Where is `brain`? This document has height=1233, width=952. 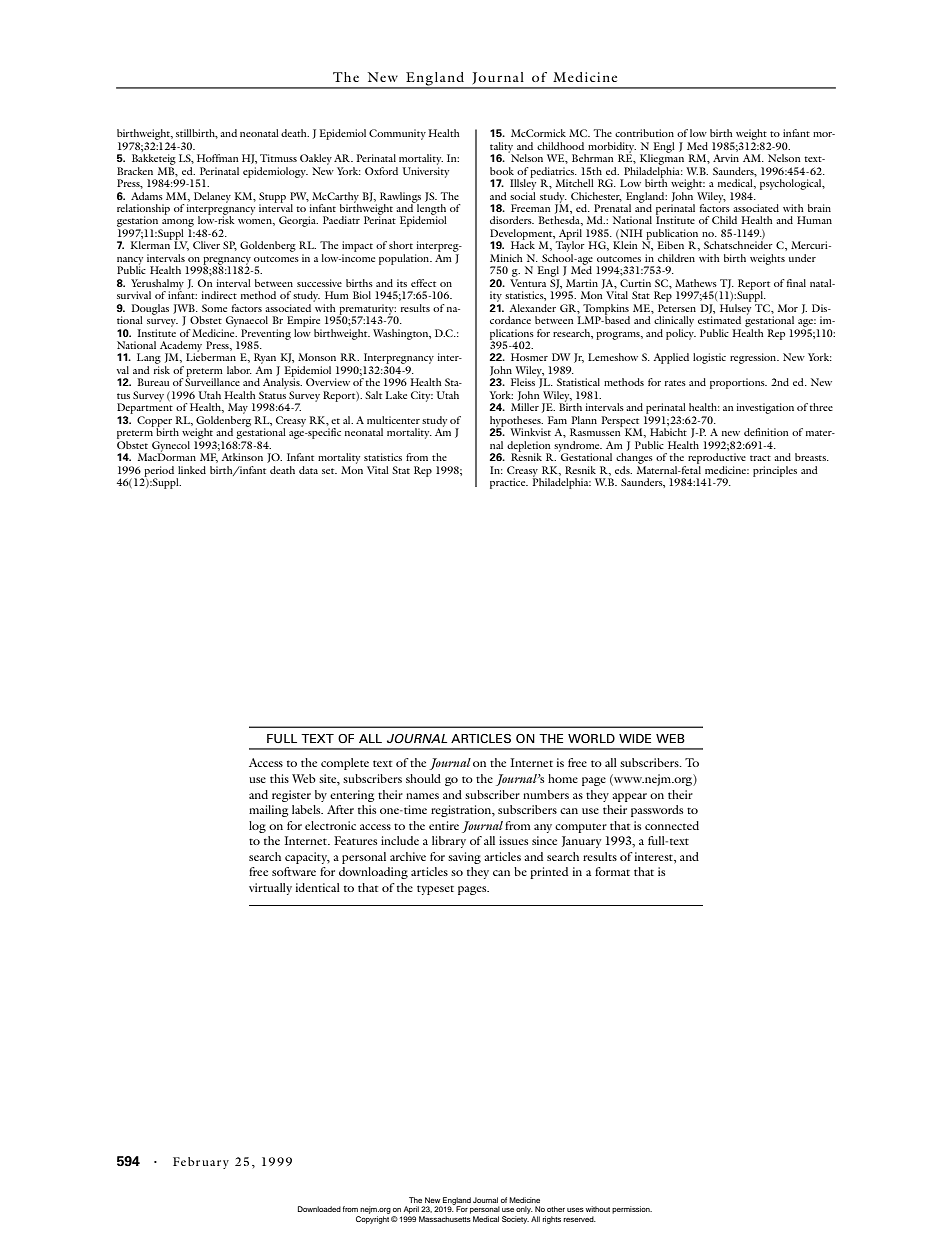
brain is located at coordinates (819, 208).
